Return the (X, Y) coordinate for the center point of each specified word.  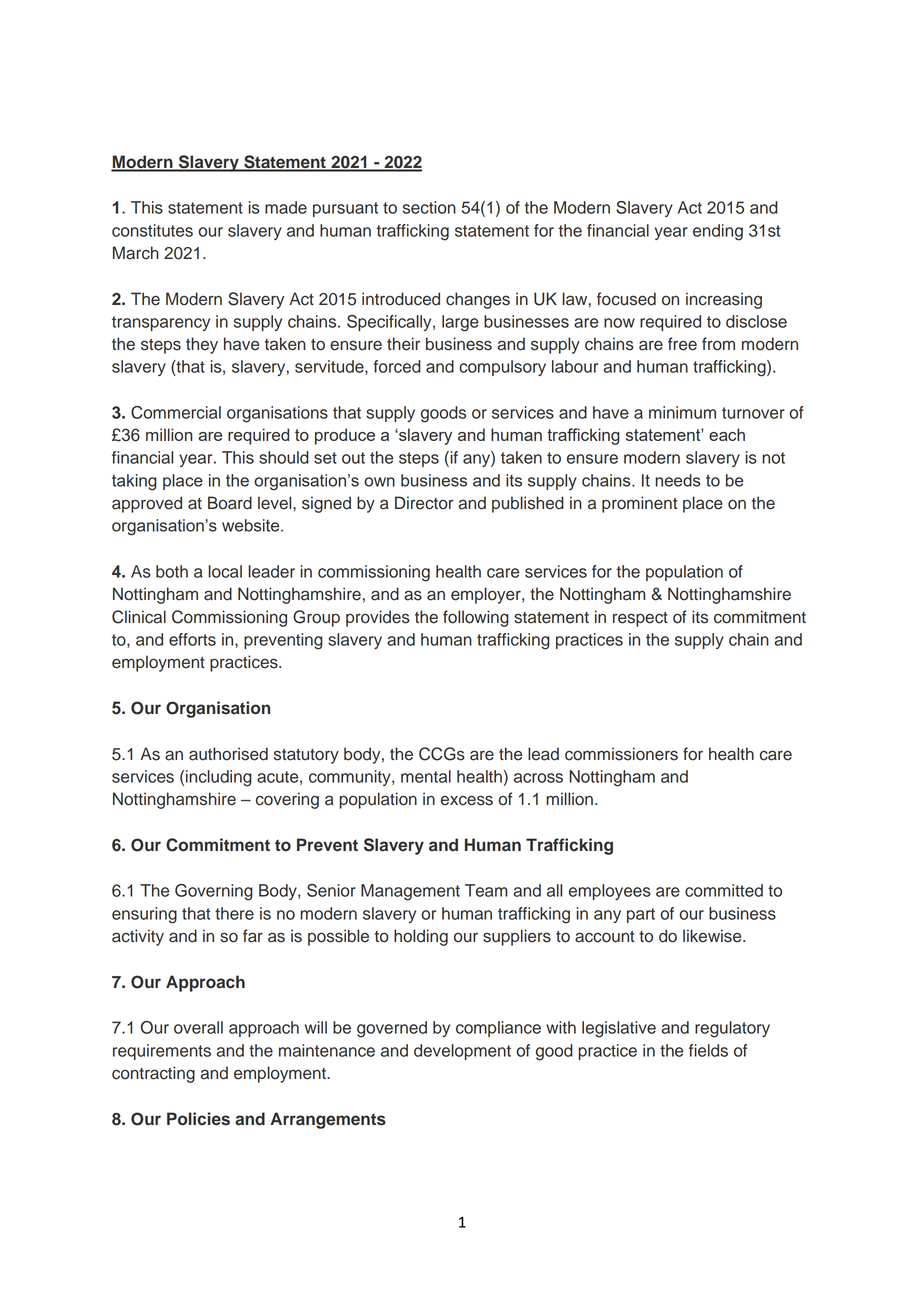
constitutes (152, 230)
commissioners (621, 754)
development (462, 1052)
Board (230, 503)
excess (467, 800)
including (219, 778)
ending (718, 232)
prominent (639, 504)
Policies (198, 1119)
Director (424, 503)
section (429, 207)
